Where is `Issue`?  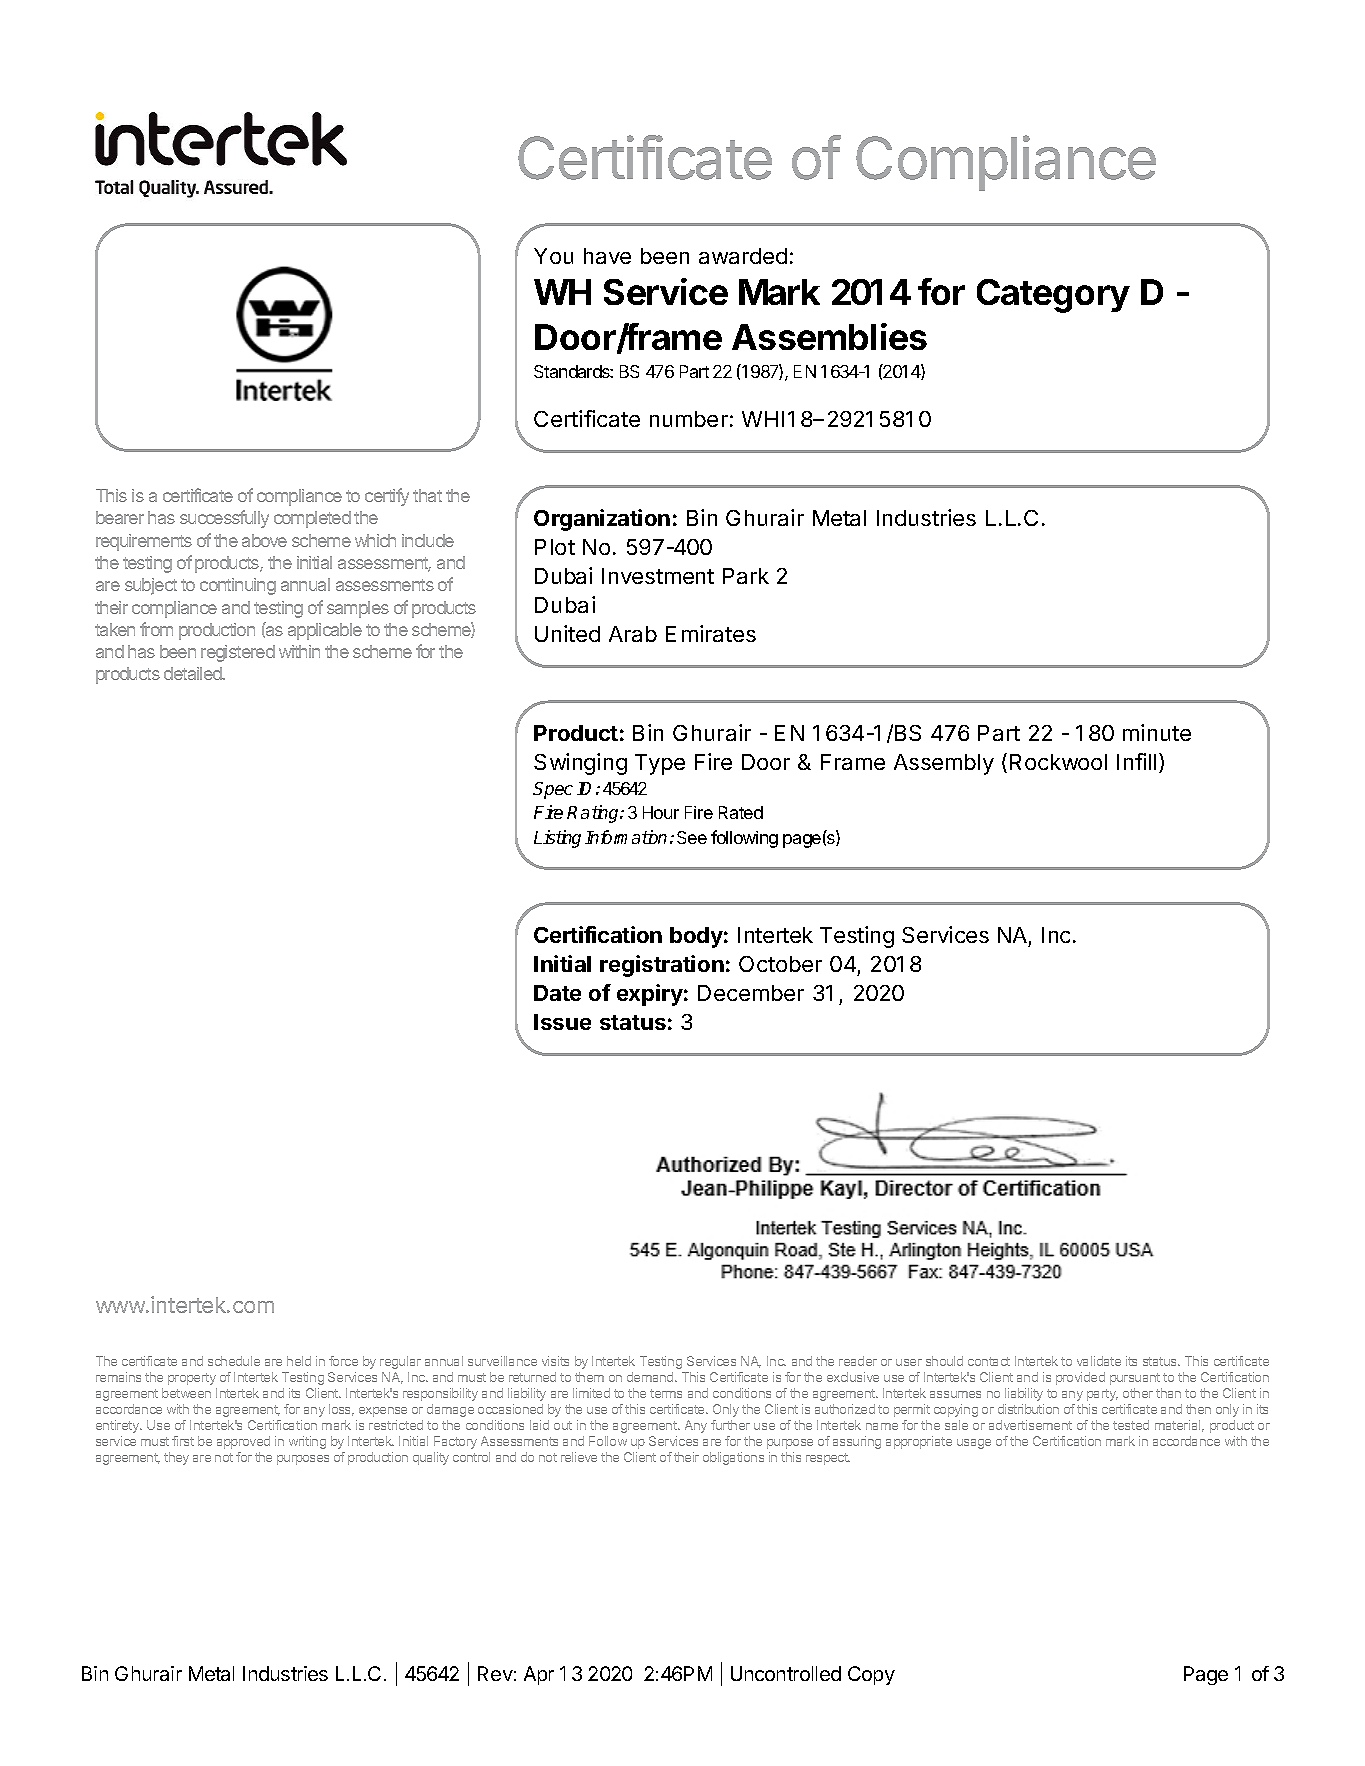
Issue is located at coordinates (562, 1022).
